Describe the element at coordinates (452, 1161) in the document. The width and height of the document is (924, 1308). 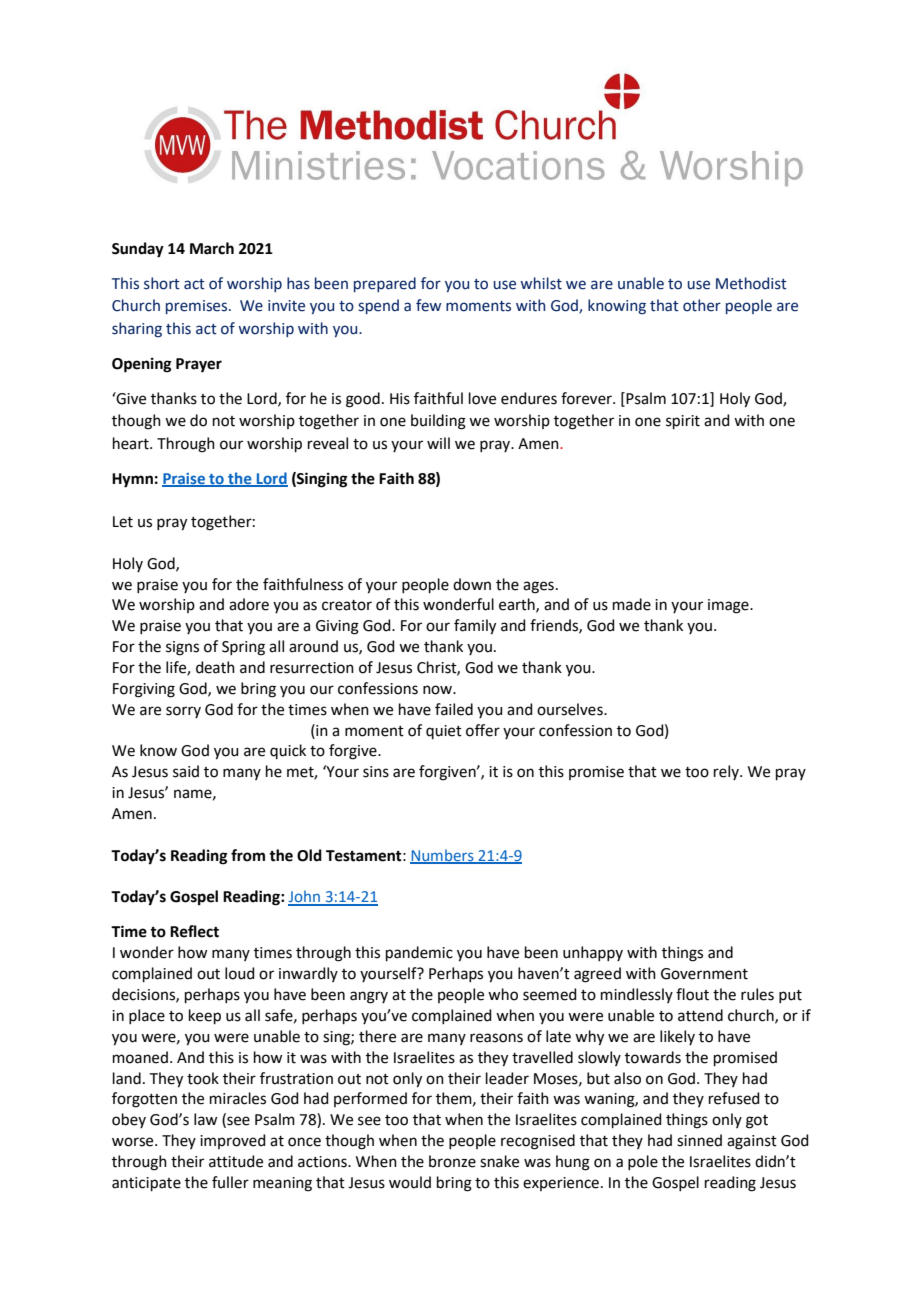
I see `bronze` at that location.
